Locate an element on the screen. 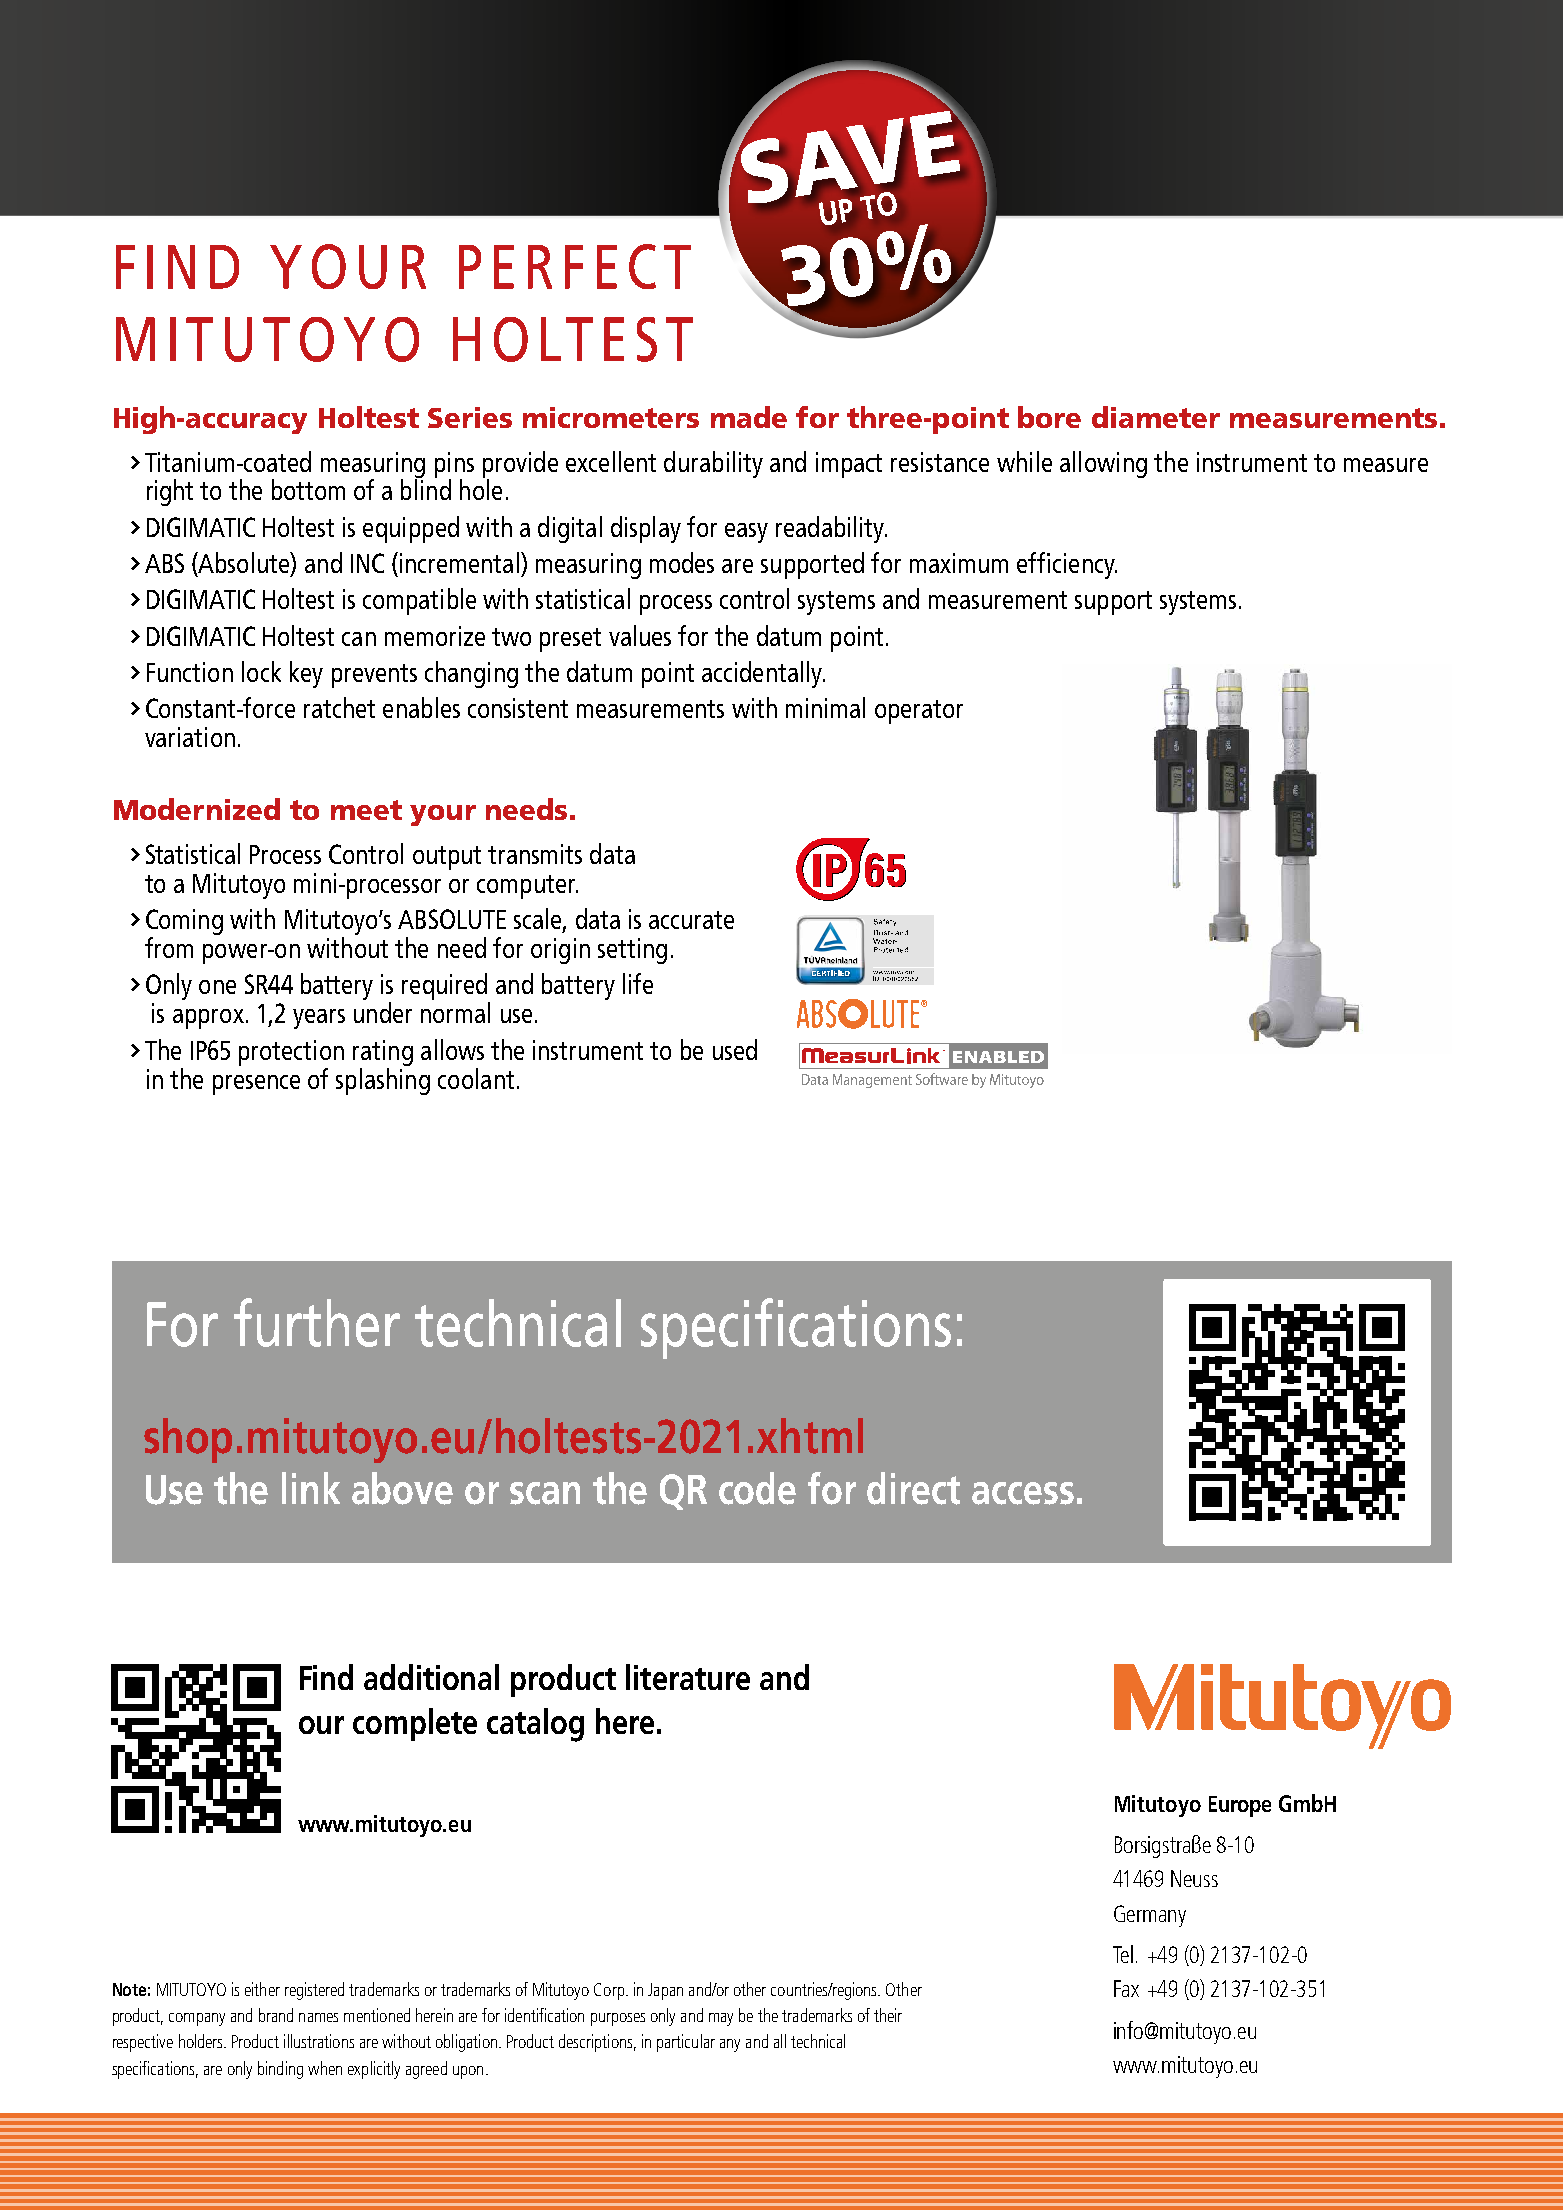 The width and height of the screenshot is (1563, 2210). additional is located at coordinates (431, 1677).
